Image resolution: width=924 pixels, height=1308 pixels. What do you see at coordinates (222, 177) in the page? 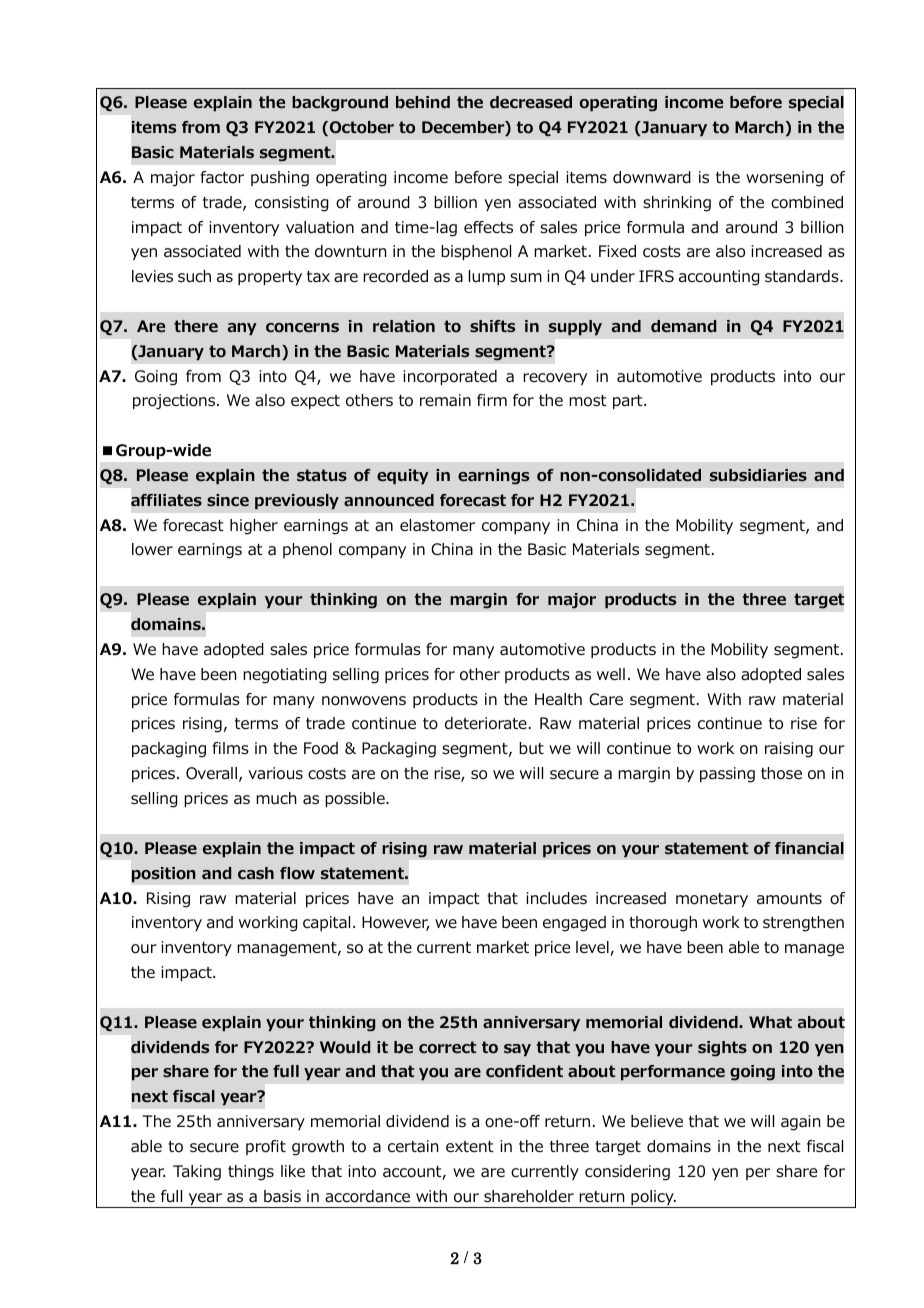
I see `factor` at bounding box center [222, 177].
